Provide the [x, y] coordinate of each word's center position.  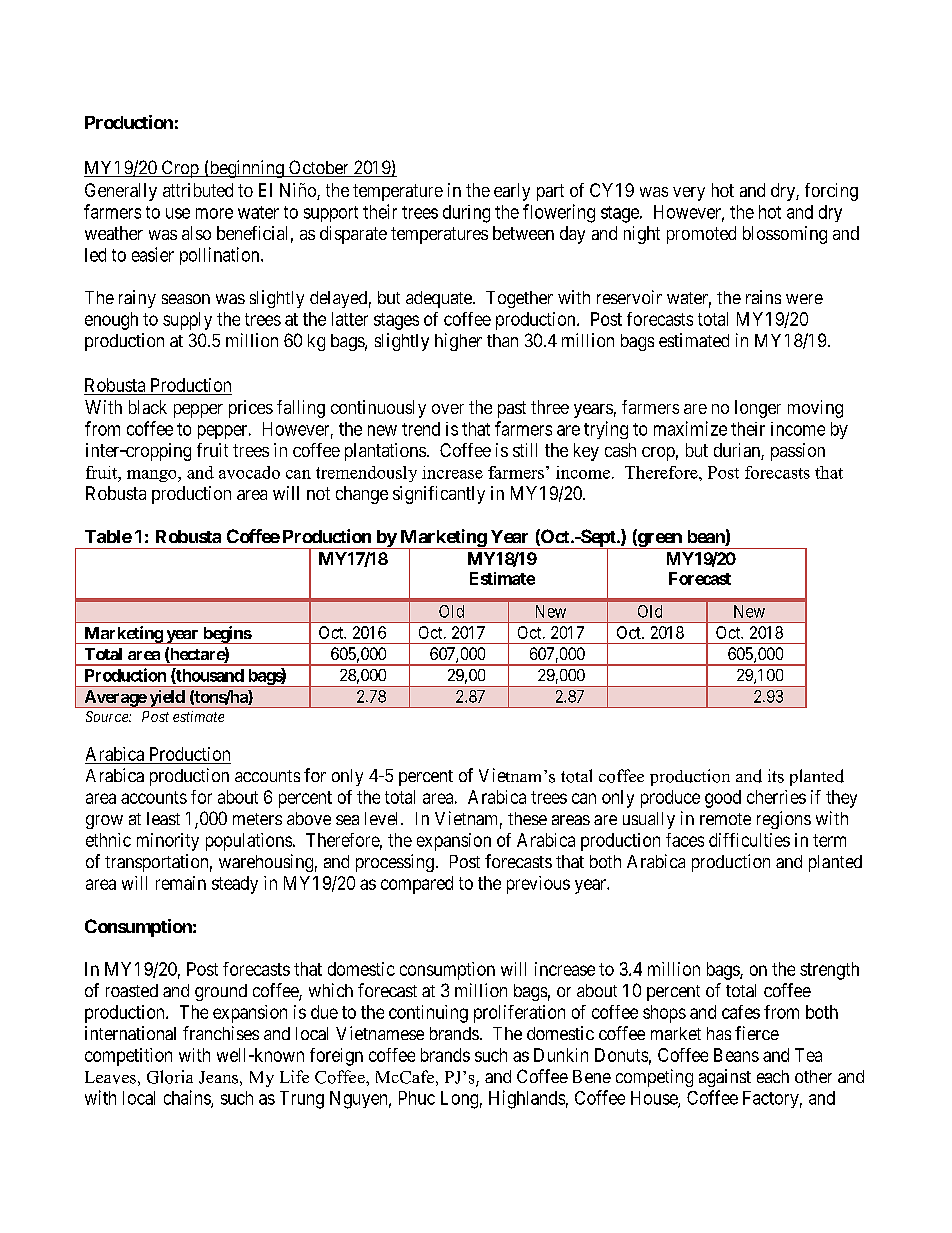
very [689, 194]
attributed [198, 190]
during [466, 214]
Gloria [170, 1077]
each [773, 1076]
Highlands [527, 1099]
